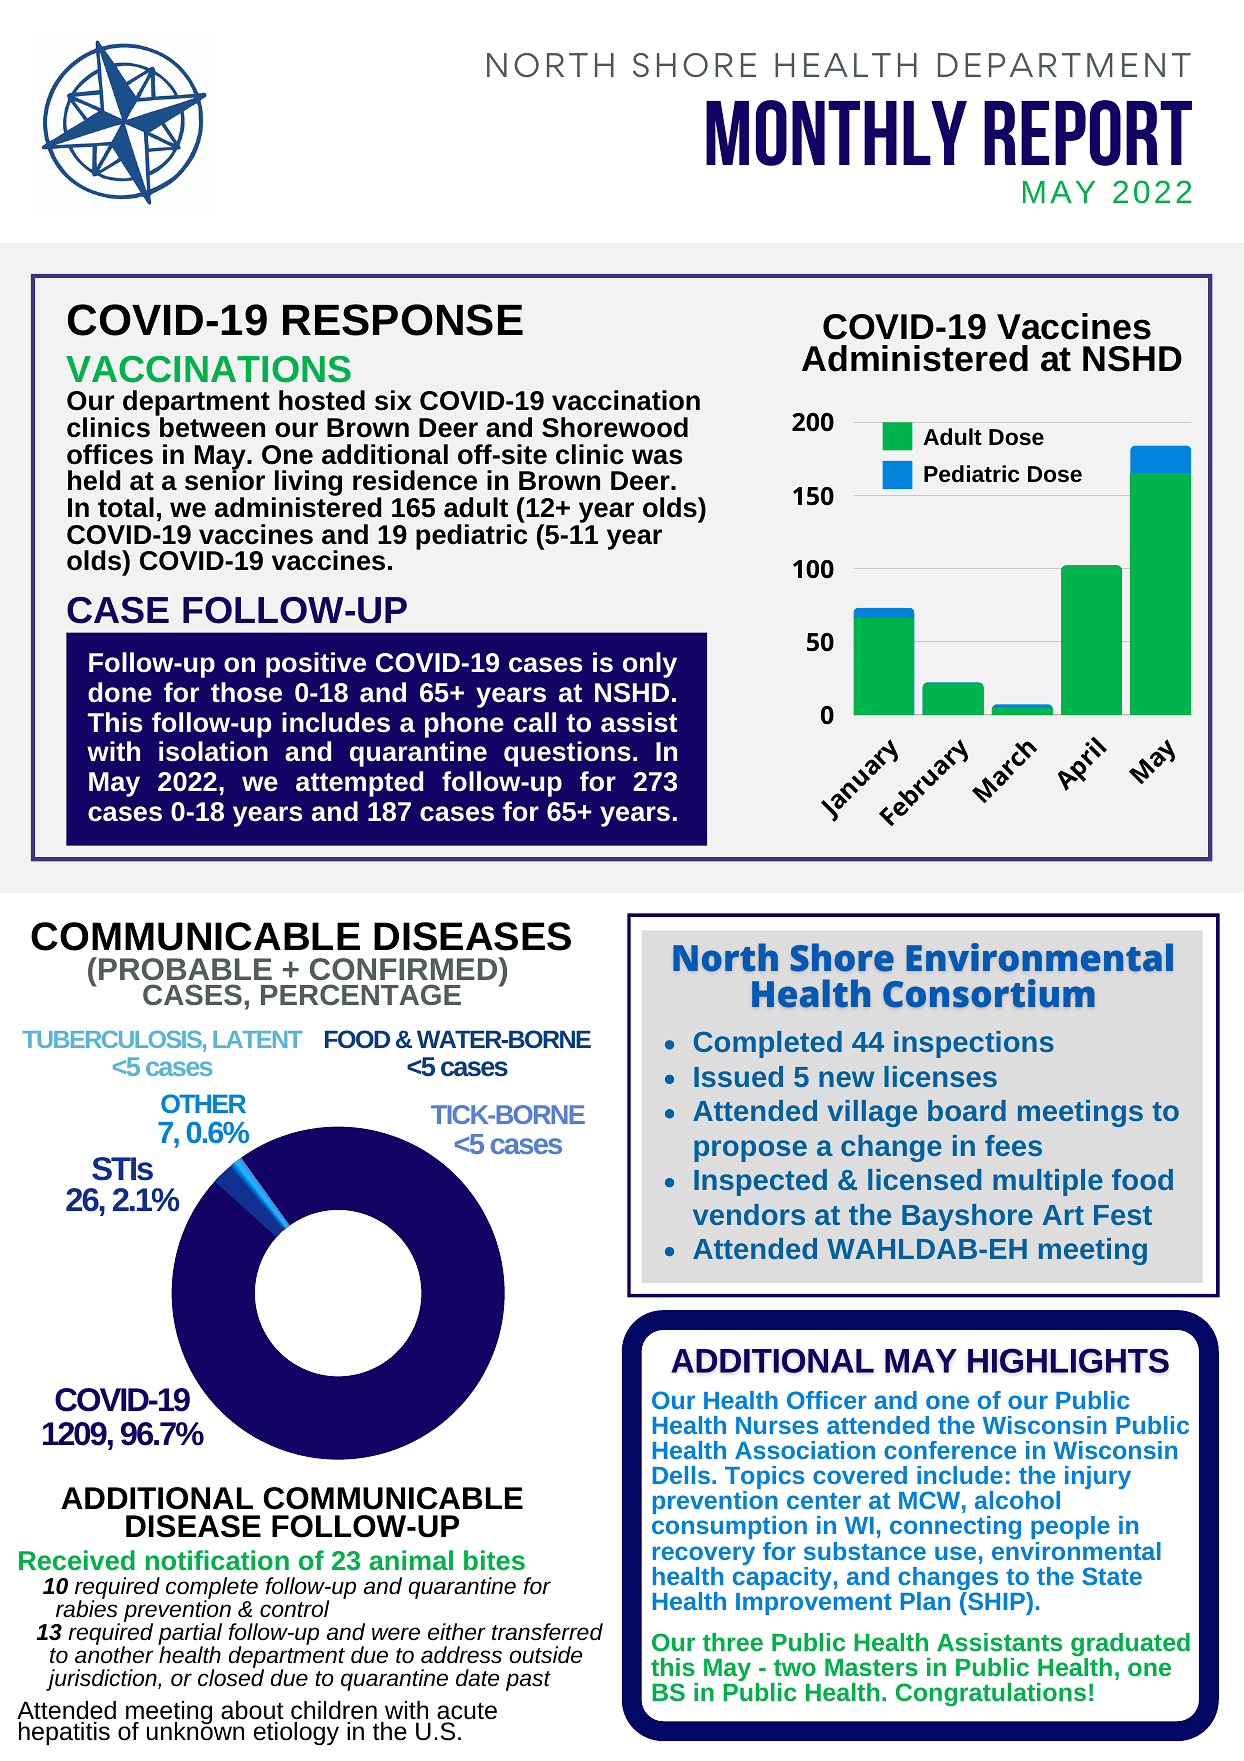 The image size is (1244, 1761). What do you see at coordinates (1088, 133) in the page?
I see `REPORT` at bounding box center [1088, 133].
